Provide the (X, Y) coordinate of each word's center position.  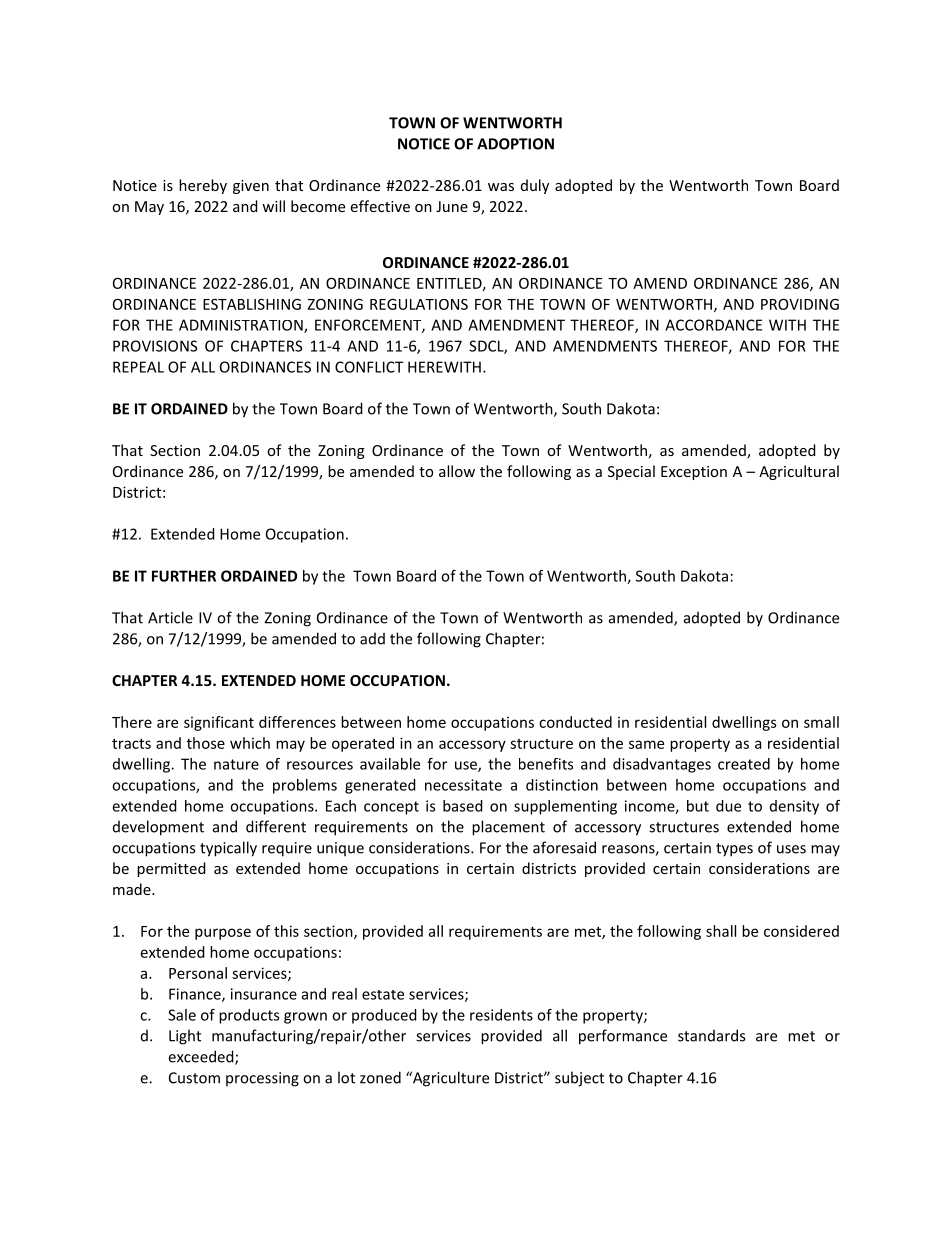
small (821, 722)
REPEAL (138, 367)
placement (508, 828)
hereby (203, 186)
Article (170, 617)
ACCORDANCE (713, 325)
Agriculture (450, 1079)
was (501, 187)
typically (228, 849)
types (734, 850)
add (372, 638)
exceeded (202, 1057)
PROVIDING (800, 304)
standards (711, 1035)
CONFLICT (369, 367)
